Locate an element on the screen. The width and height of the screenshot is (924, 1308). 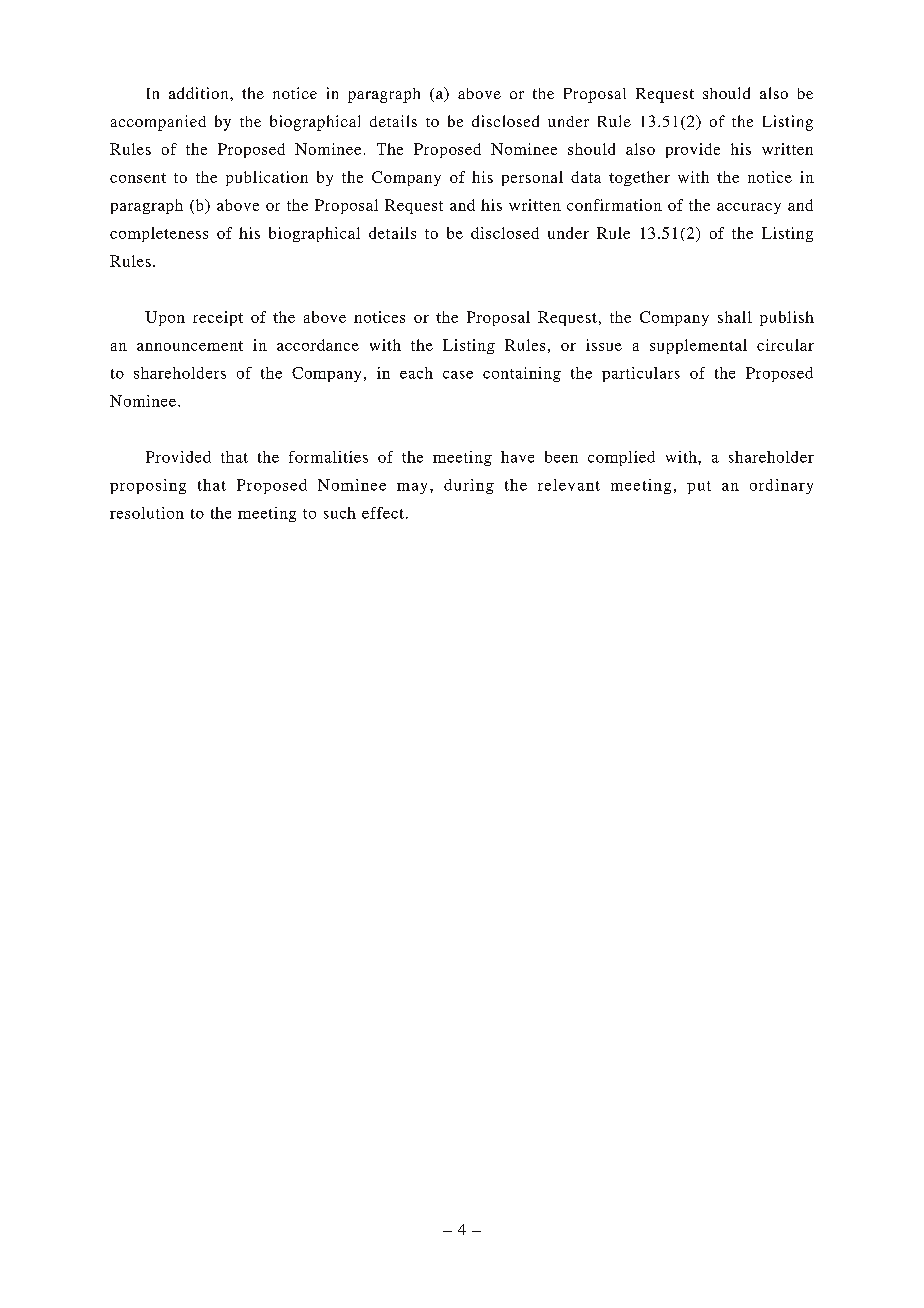
receipt is located at coordinates (218, 318).
